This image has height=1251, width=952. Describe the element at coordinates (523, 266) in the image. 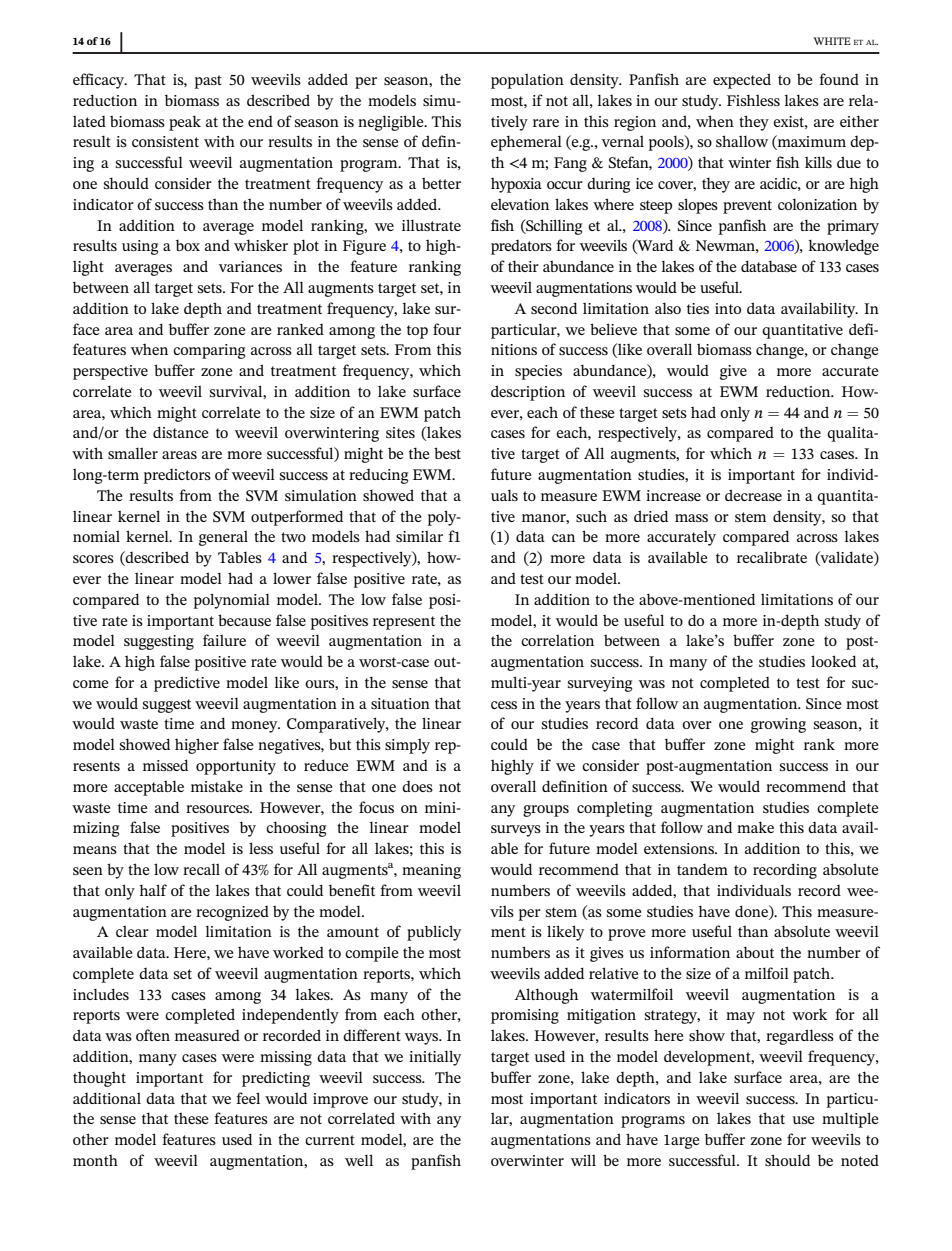

I see `their` at that location.
